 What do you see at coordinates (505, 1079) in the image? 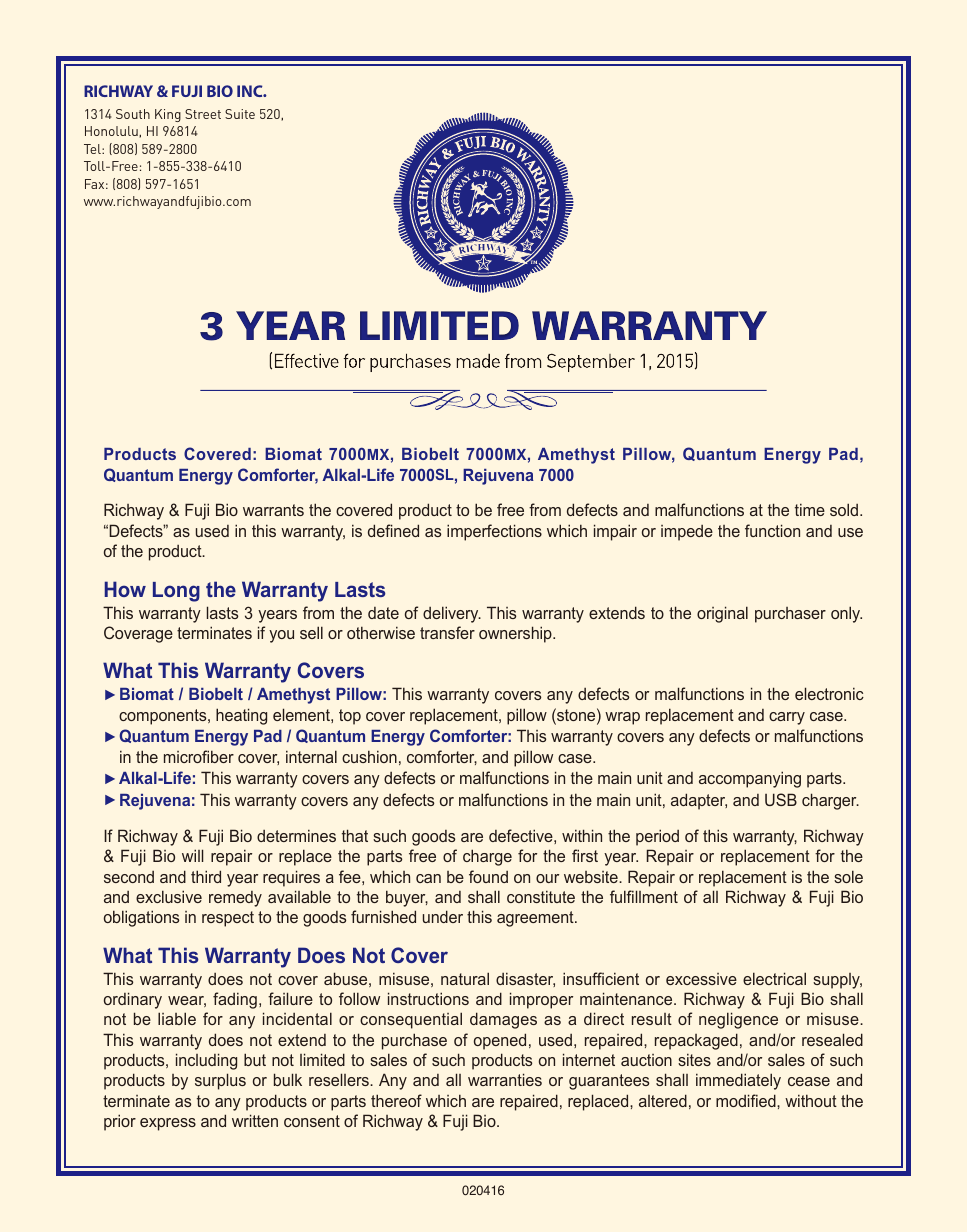
I see `warranties` at bounding box center [505, 1079].
